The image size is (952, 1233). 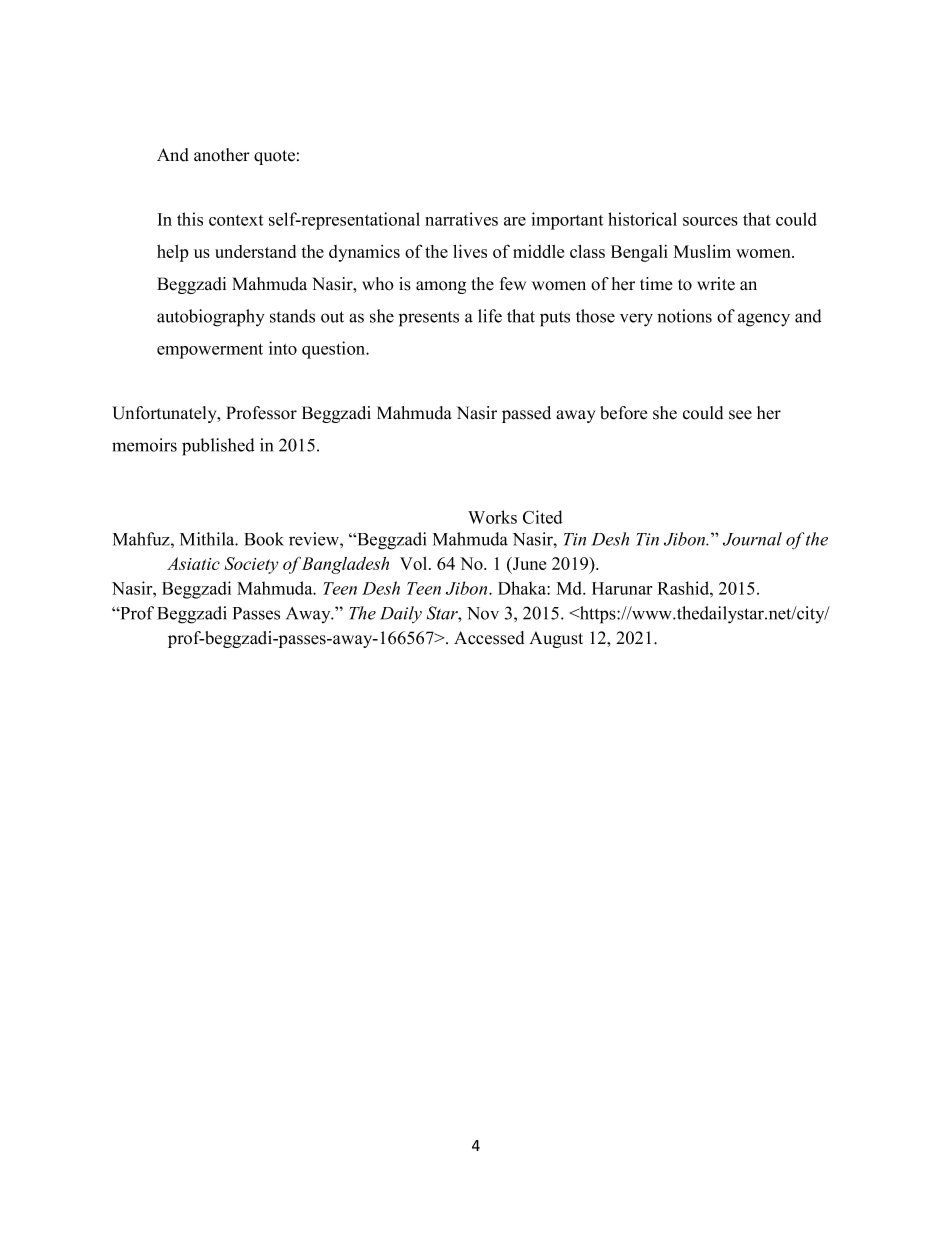 What do you see at coordinates (251, 565) in the image?
I see `Society` at bounding box center [251, 565].
